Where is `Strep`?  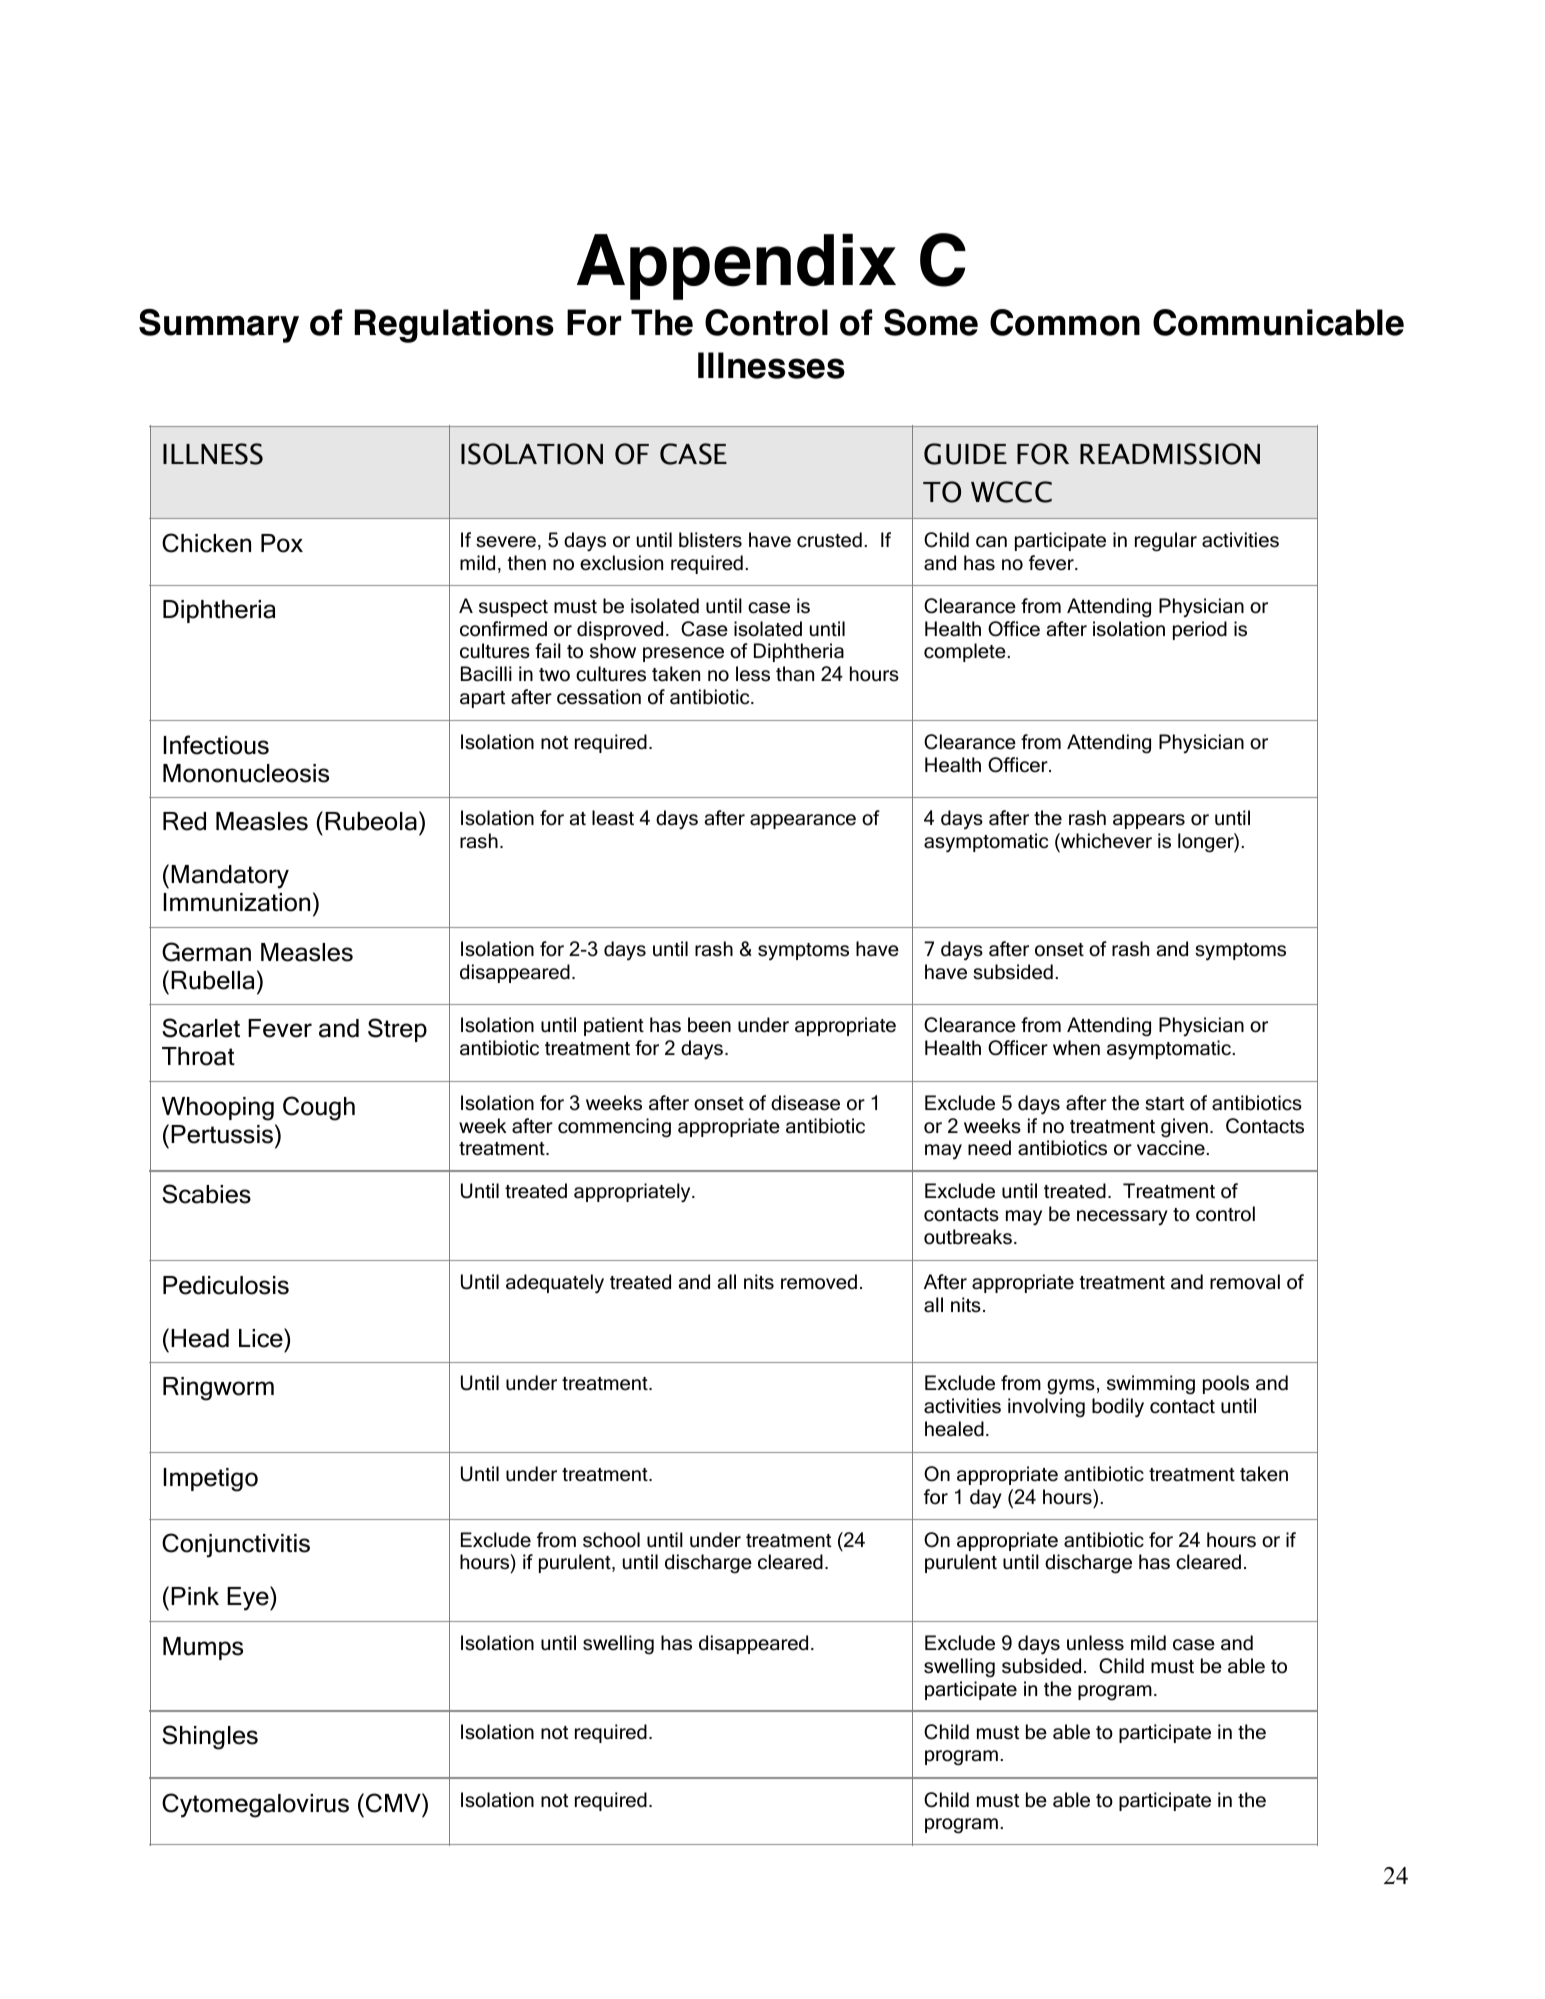 Strep is located at coordinates (397, 1030).
